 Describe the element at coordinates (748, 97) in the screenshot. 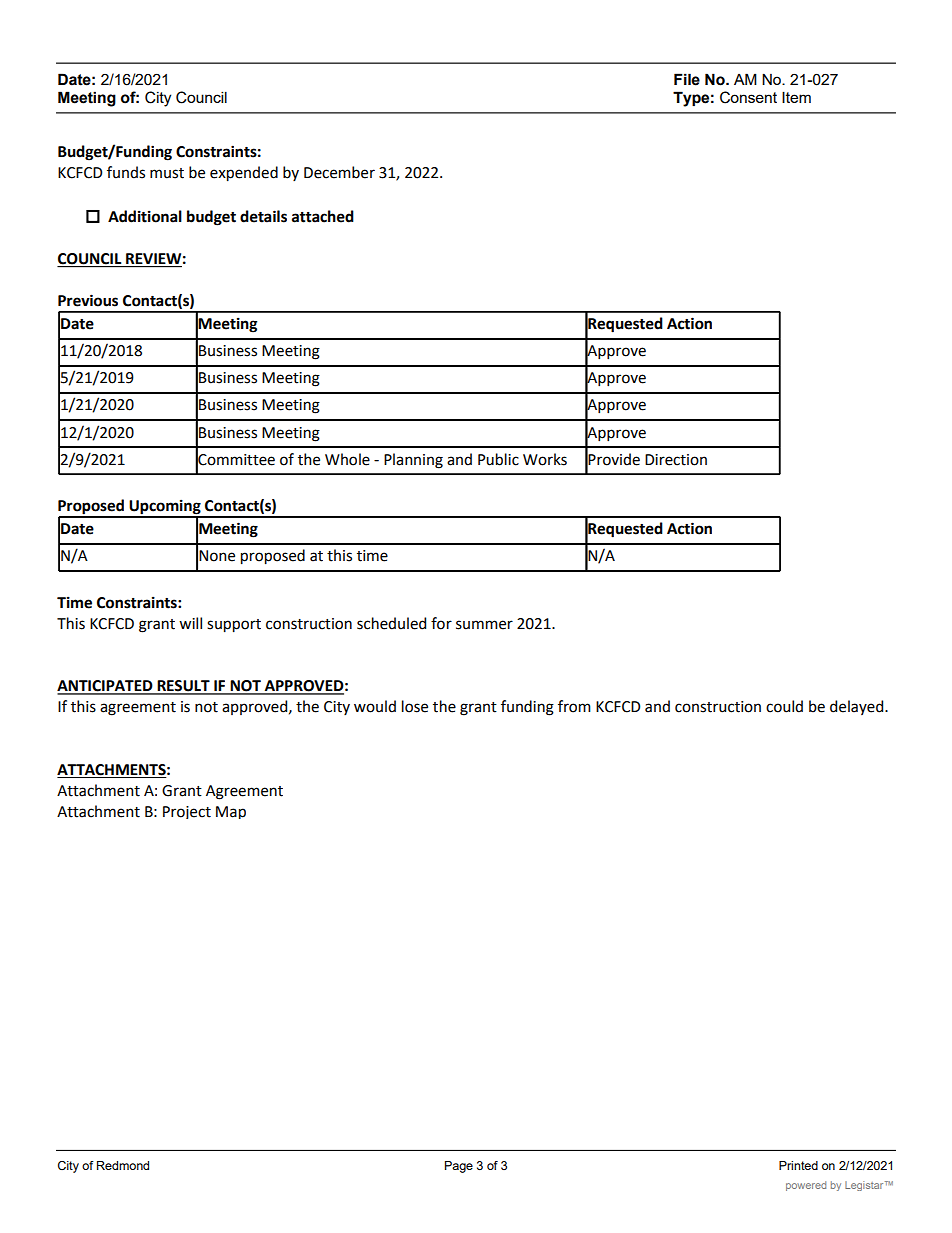

I see `Consent` at that location.
